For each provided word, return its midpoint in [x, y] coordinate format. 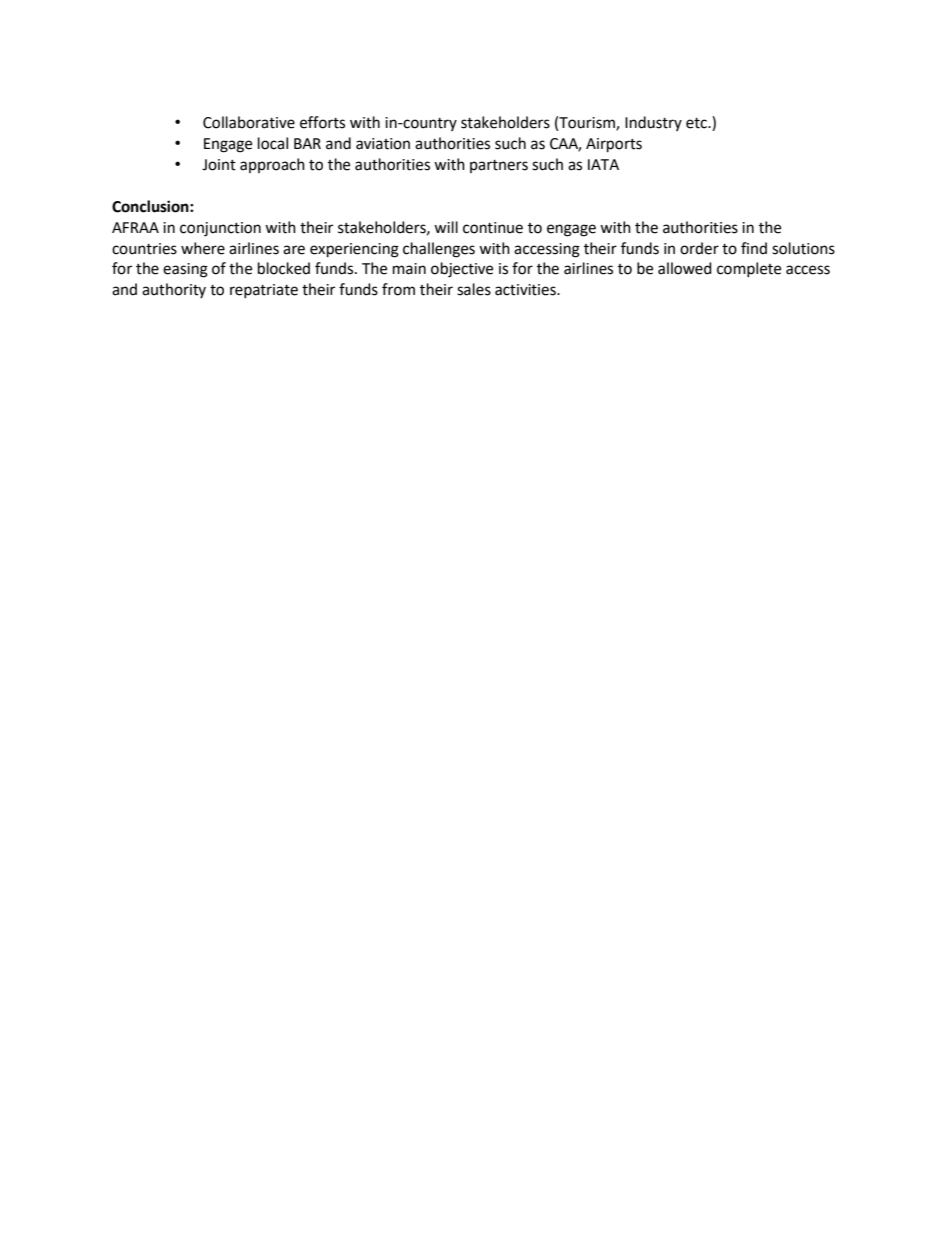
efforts [322, 122]
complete [749, 269]
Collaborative [249, 122]
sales [474, 289]
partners [499, 166]
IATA [603, 164]
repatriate [264, 291]
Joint [219, 165]
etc [697, 123]
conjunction [220, 229]
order [699, 248]
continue [493, 228]
